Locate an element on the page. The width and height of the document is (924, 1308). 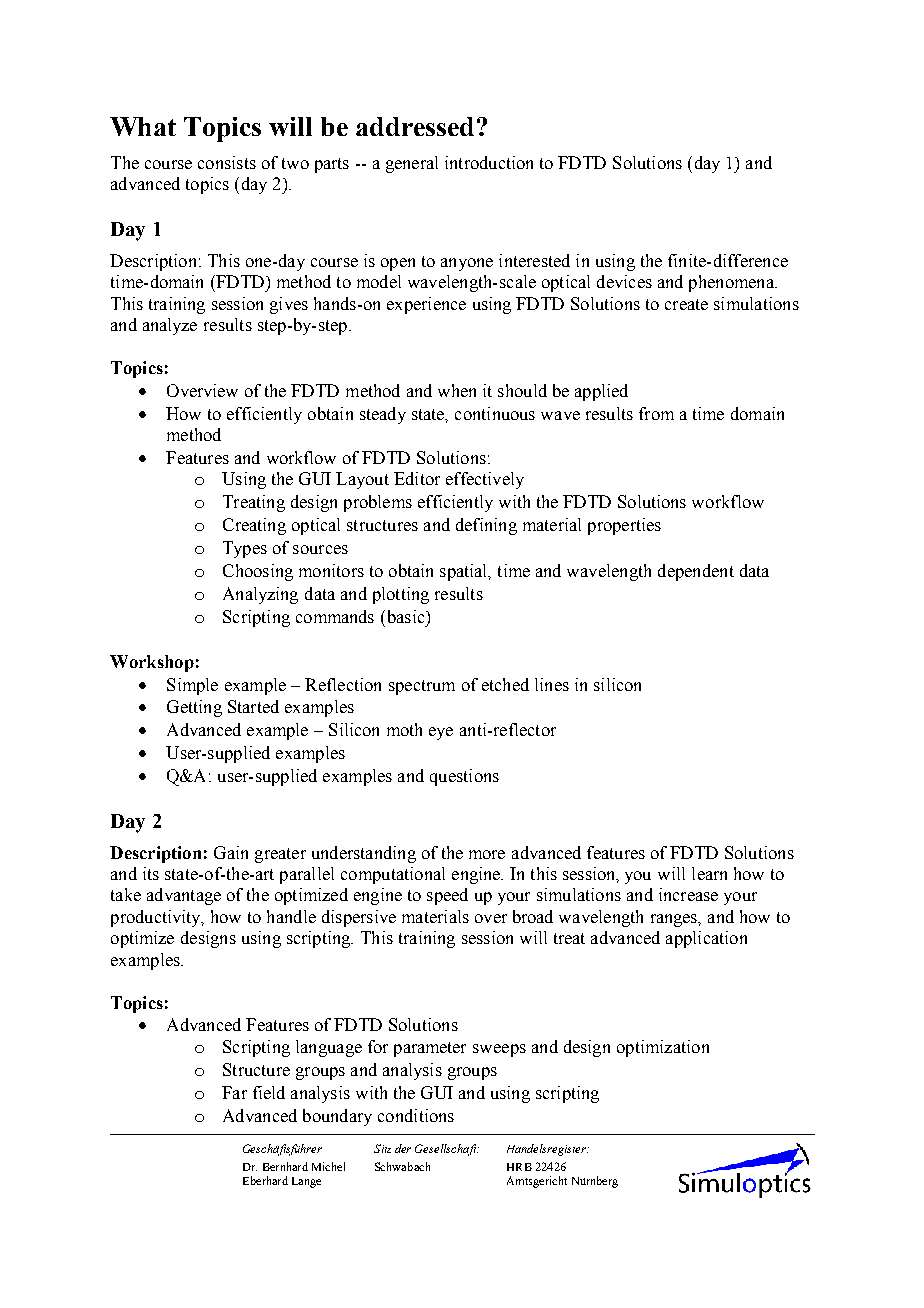
advantage is located at coordinates (184, 896).
